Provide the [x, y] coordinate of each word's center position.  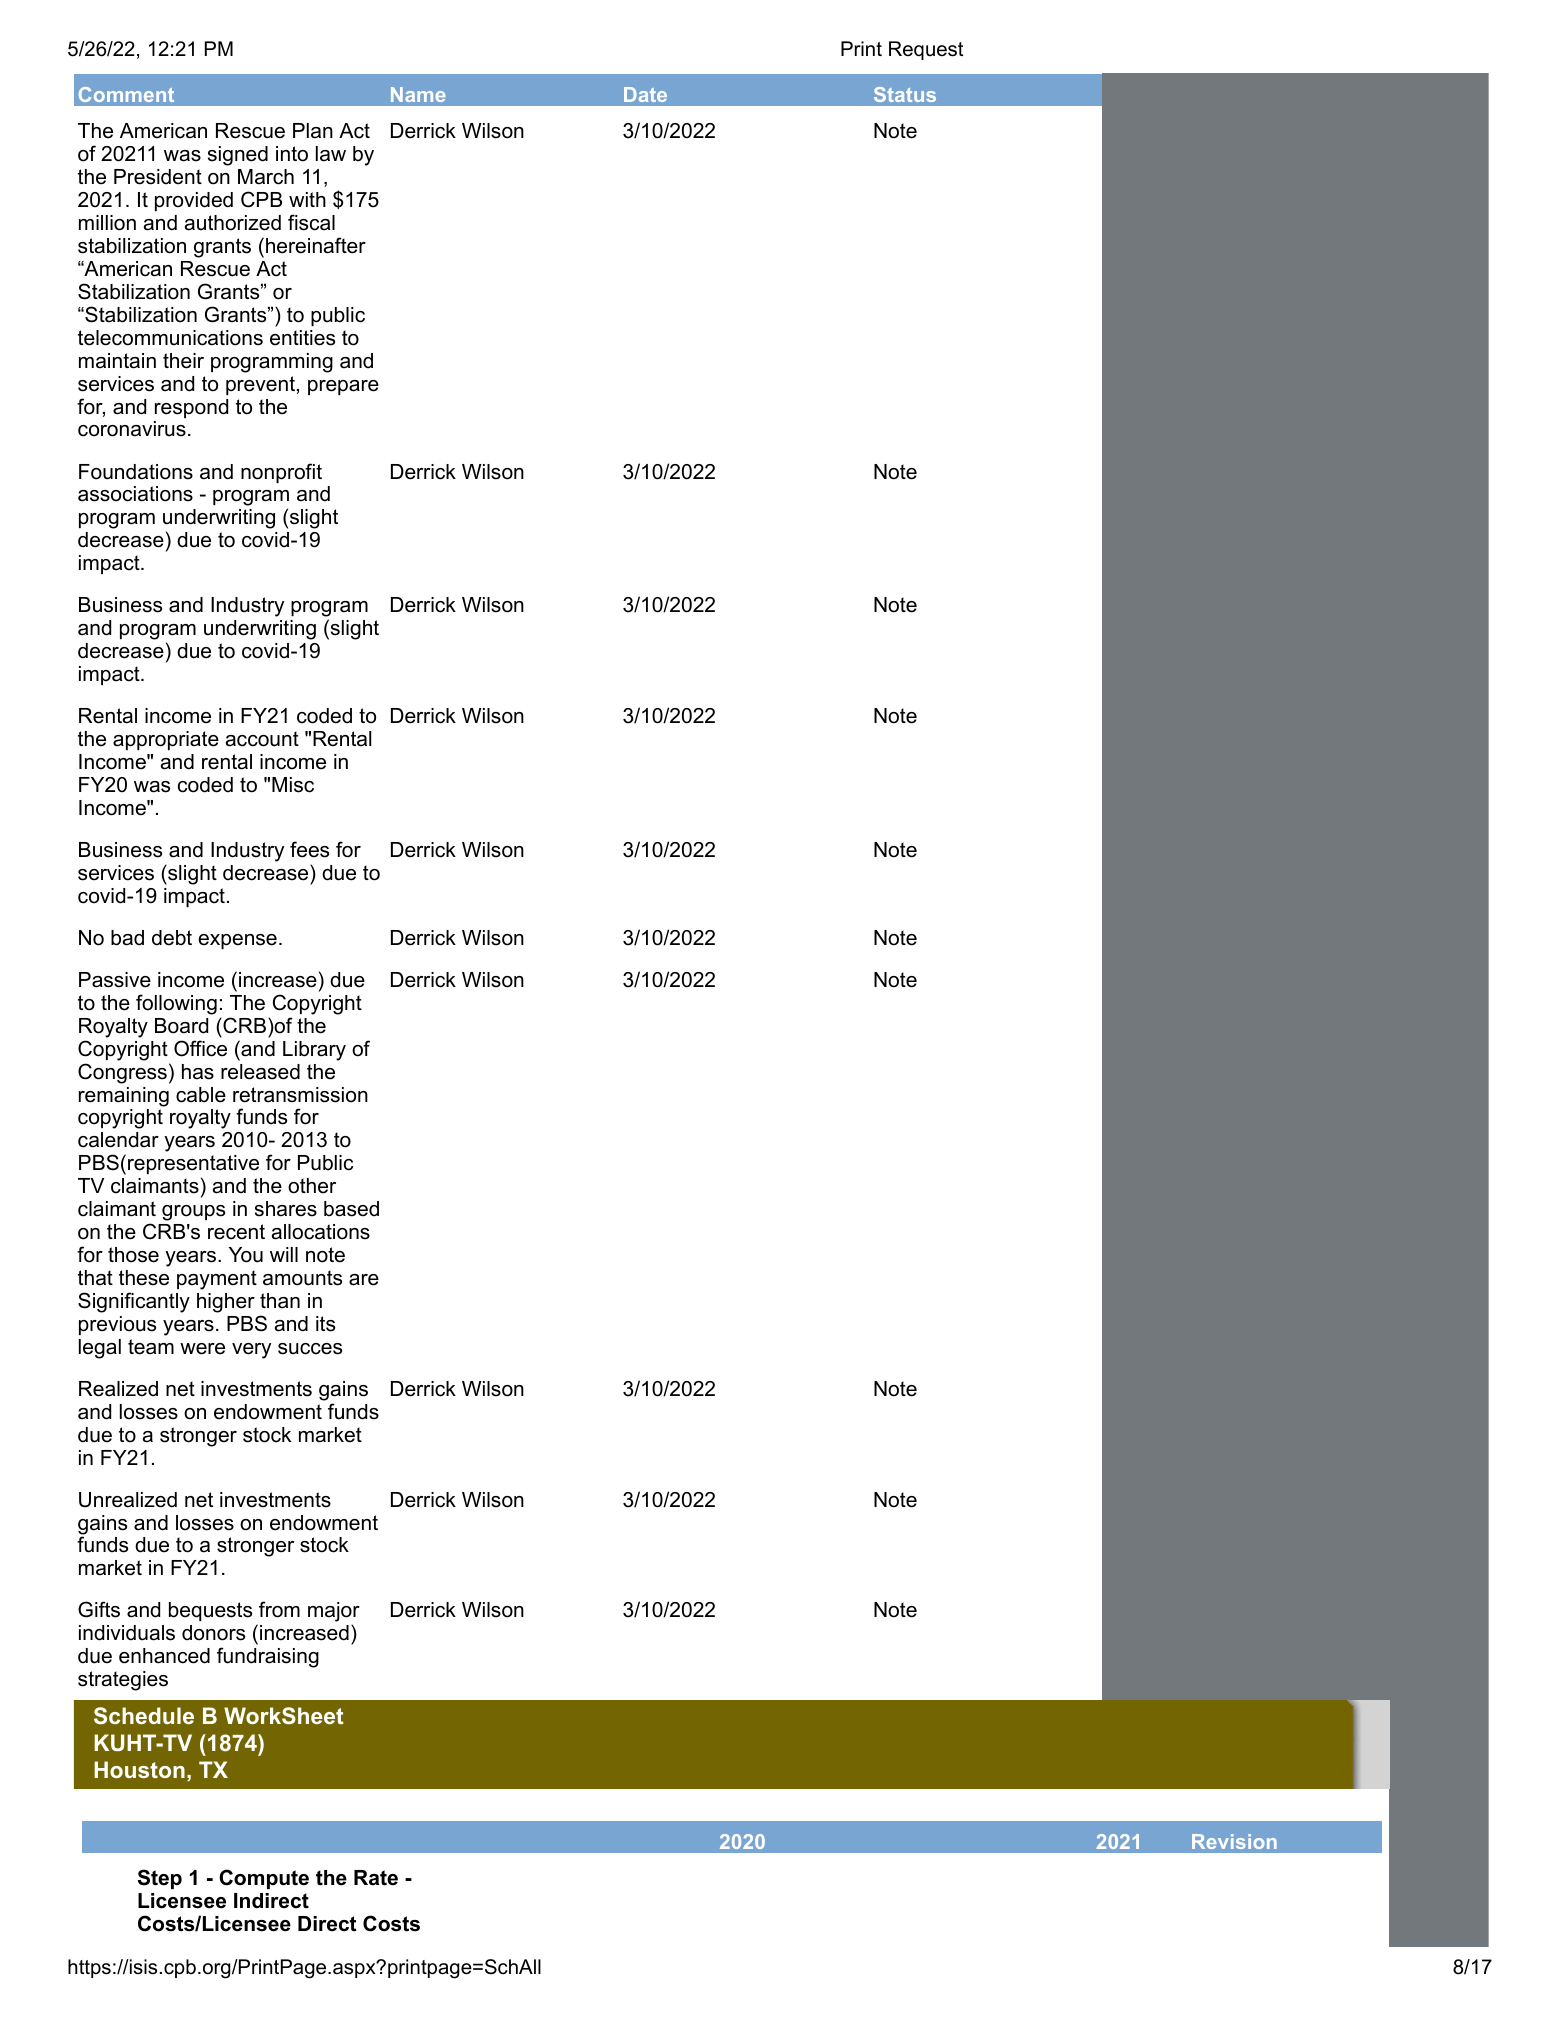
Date [645, 94]
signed [238, 156]
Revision [1234, 1841]
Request [926, 50]
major [334, 1613]
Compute [264, 1879]
